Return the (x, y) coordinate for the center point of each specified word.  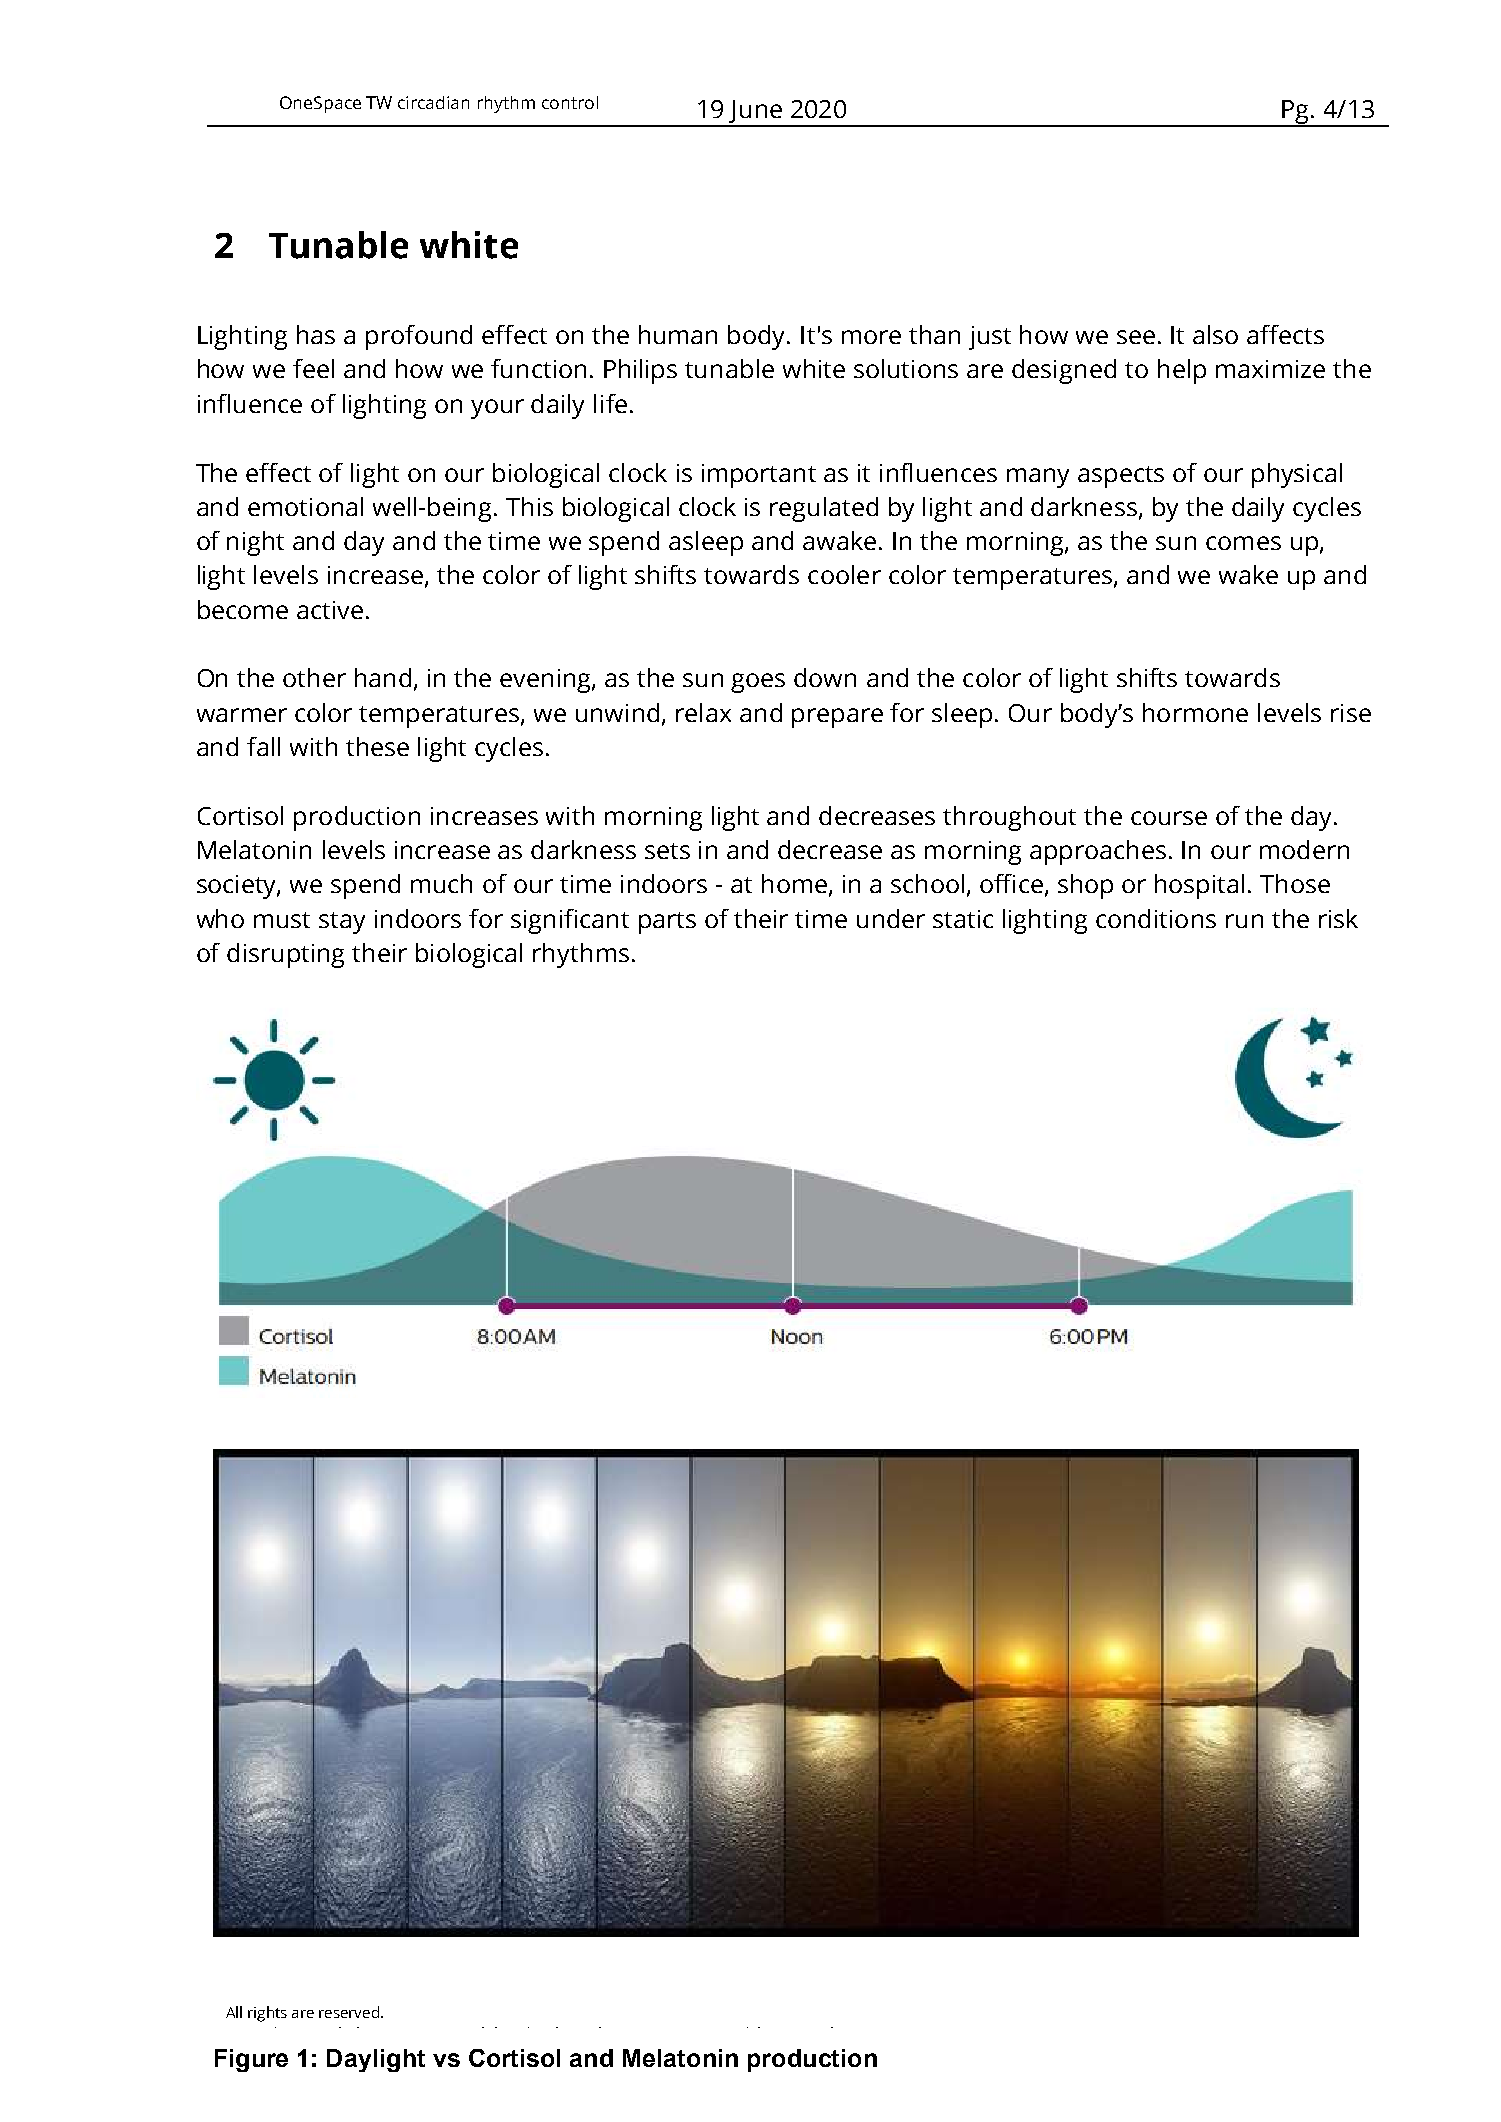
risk (1338, 918)
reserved (349, 2012)
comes (1243, 543)
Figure (251, 2060)
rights (267, 2014)
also (1215, 334)
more (871, 337)
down (825, 677)
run (1244, 921)
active (330, 610)
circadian (433, 102)
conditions (1156, 918)
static (963, 919)
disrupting (285, 955)
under (891, 918)
